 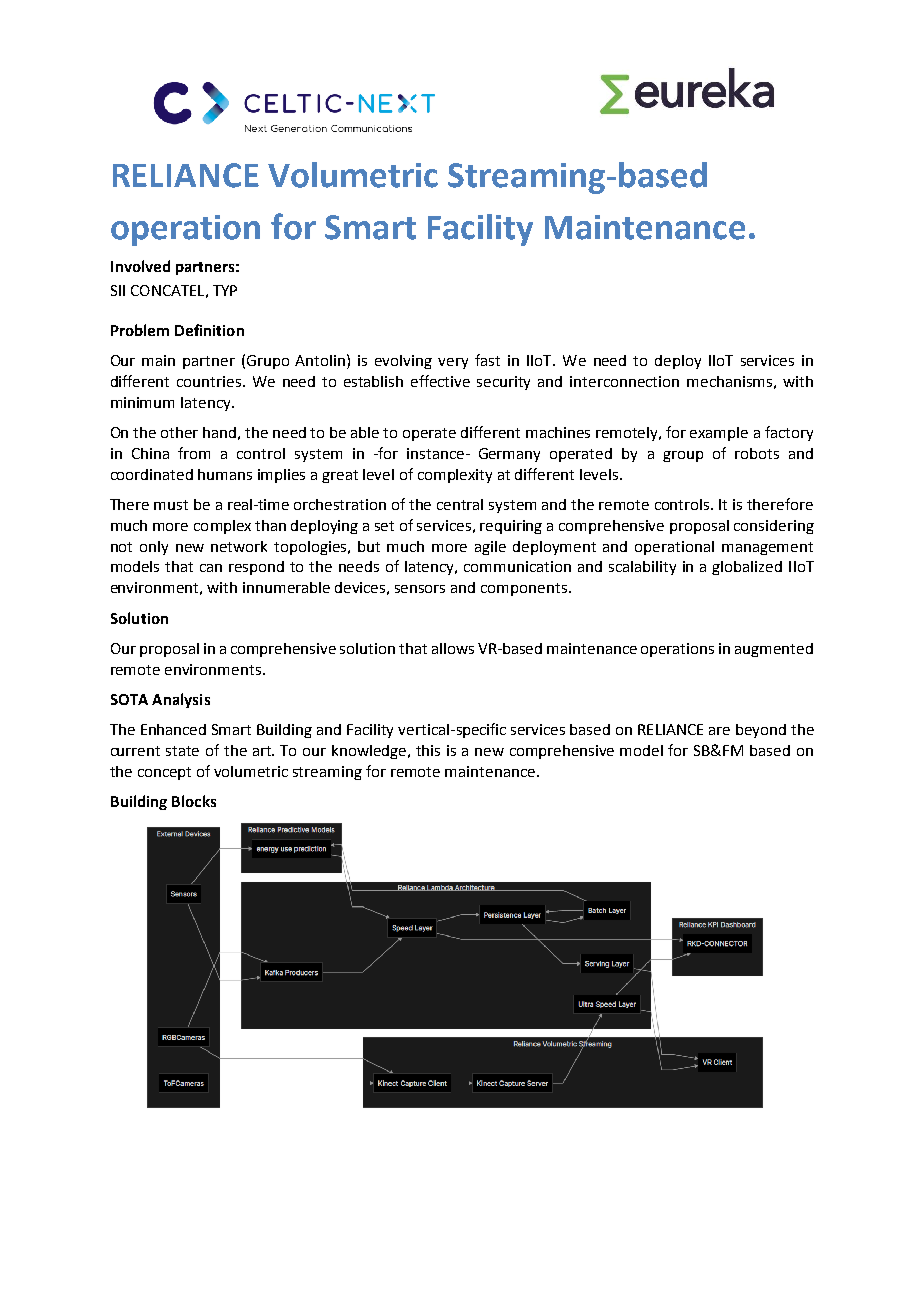 What do you see at coordinates (624, 381) in the page?
I see `interconnection` at bounding box center [624, 381].
